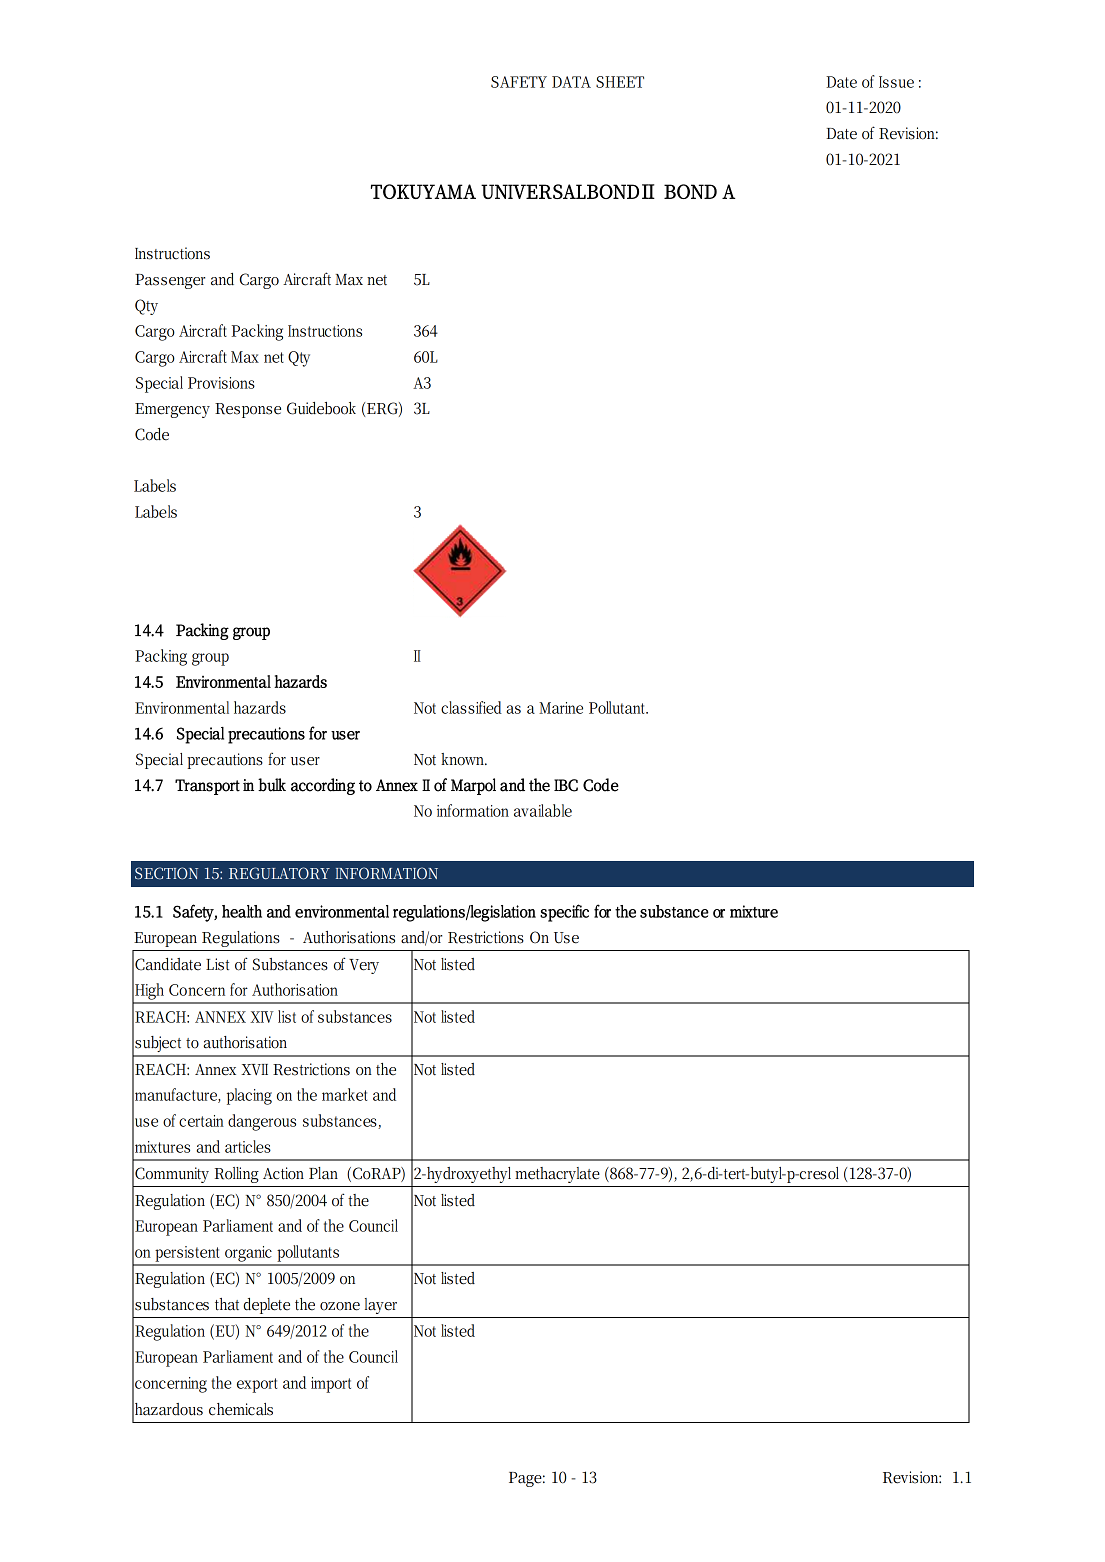  Describe the element at coordinates (564, 913) in the page. I see `specific` at that location.
